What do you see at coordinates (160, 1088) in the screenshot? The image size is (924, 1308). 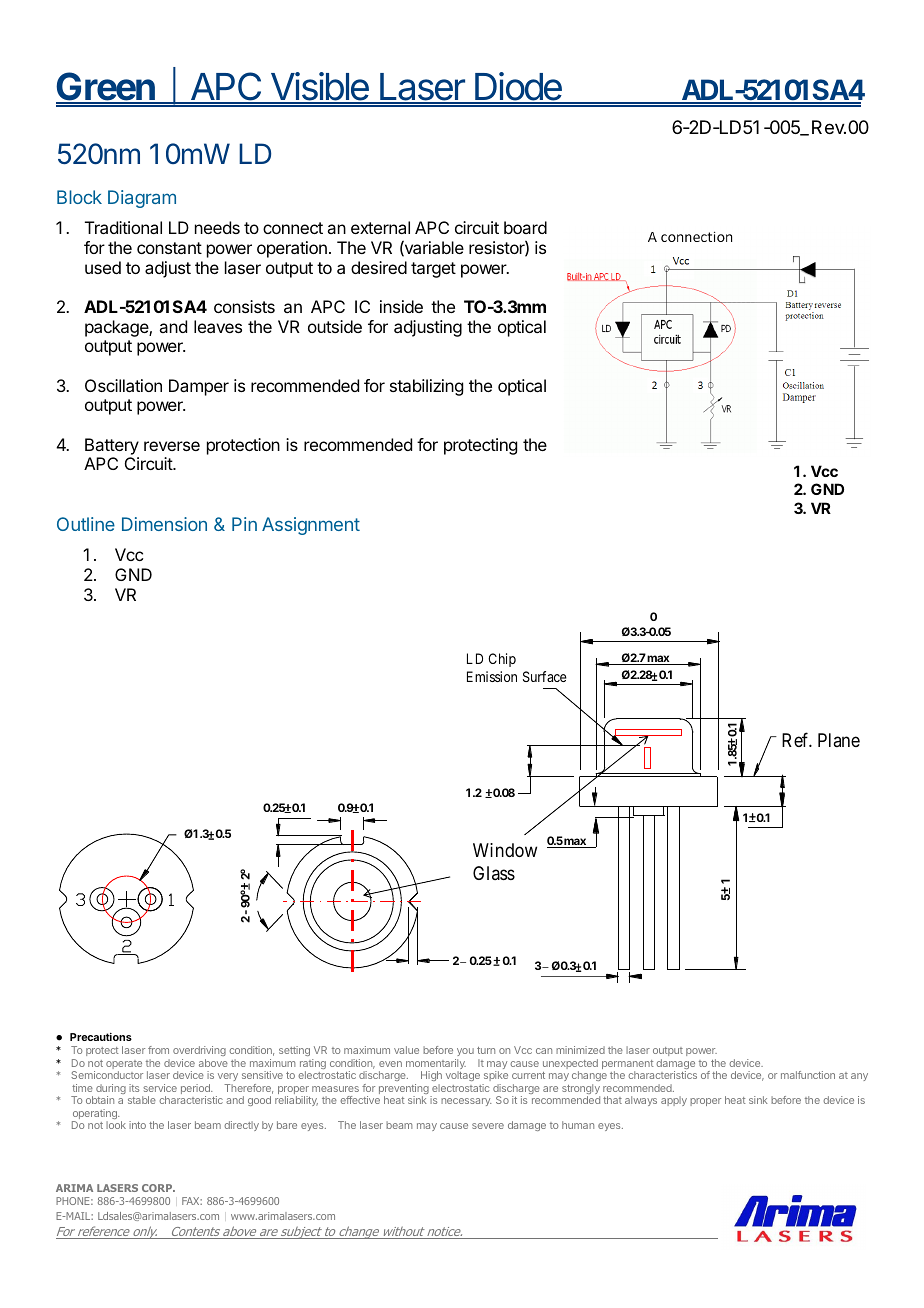 I see `service` at bounding box center [160, 1088].
